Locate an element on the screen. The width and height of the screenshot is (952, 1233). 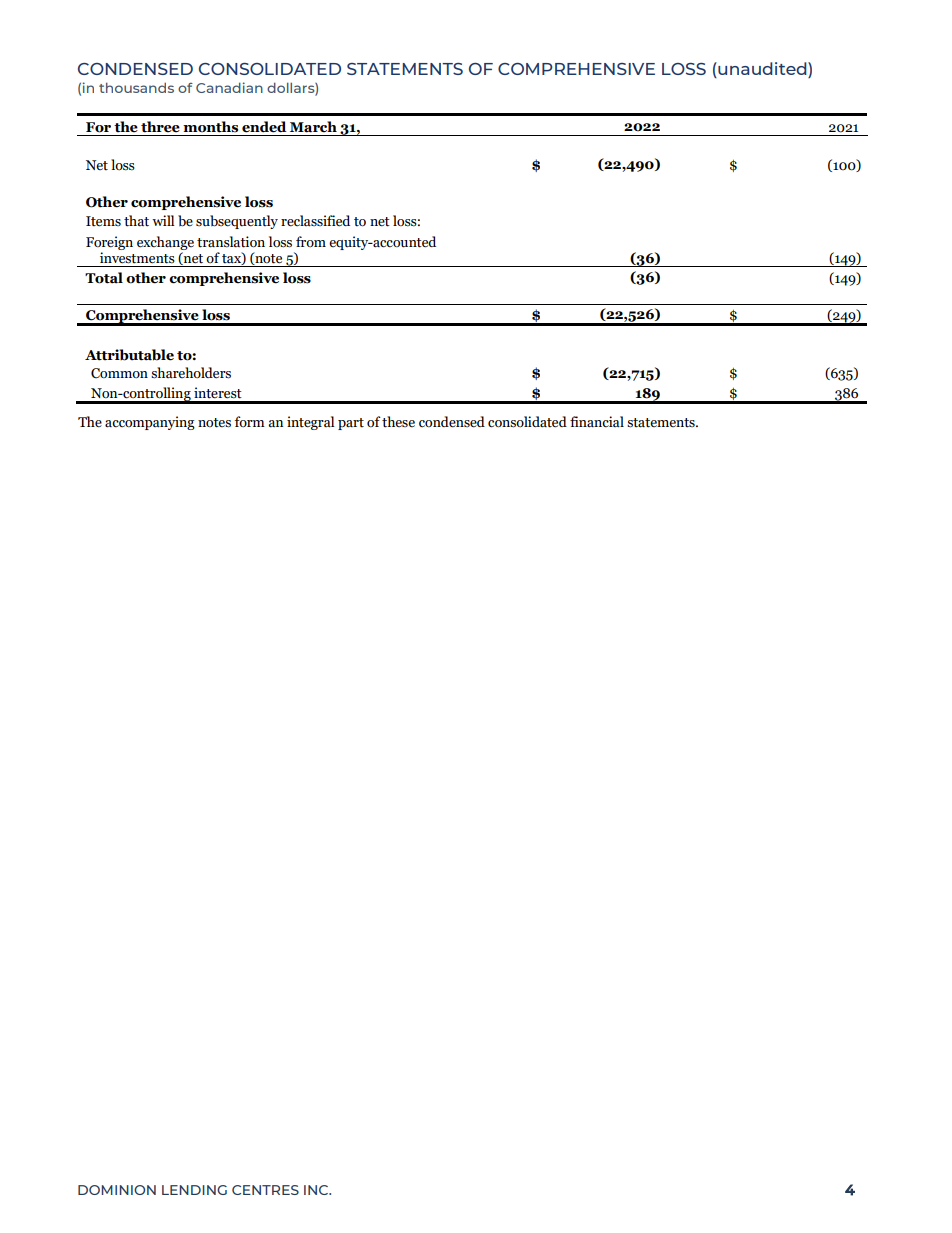
INC is located at coordinates (317, 1190).
